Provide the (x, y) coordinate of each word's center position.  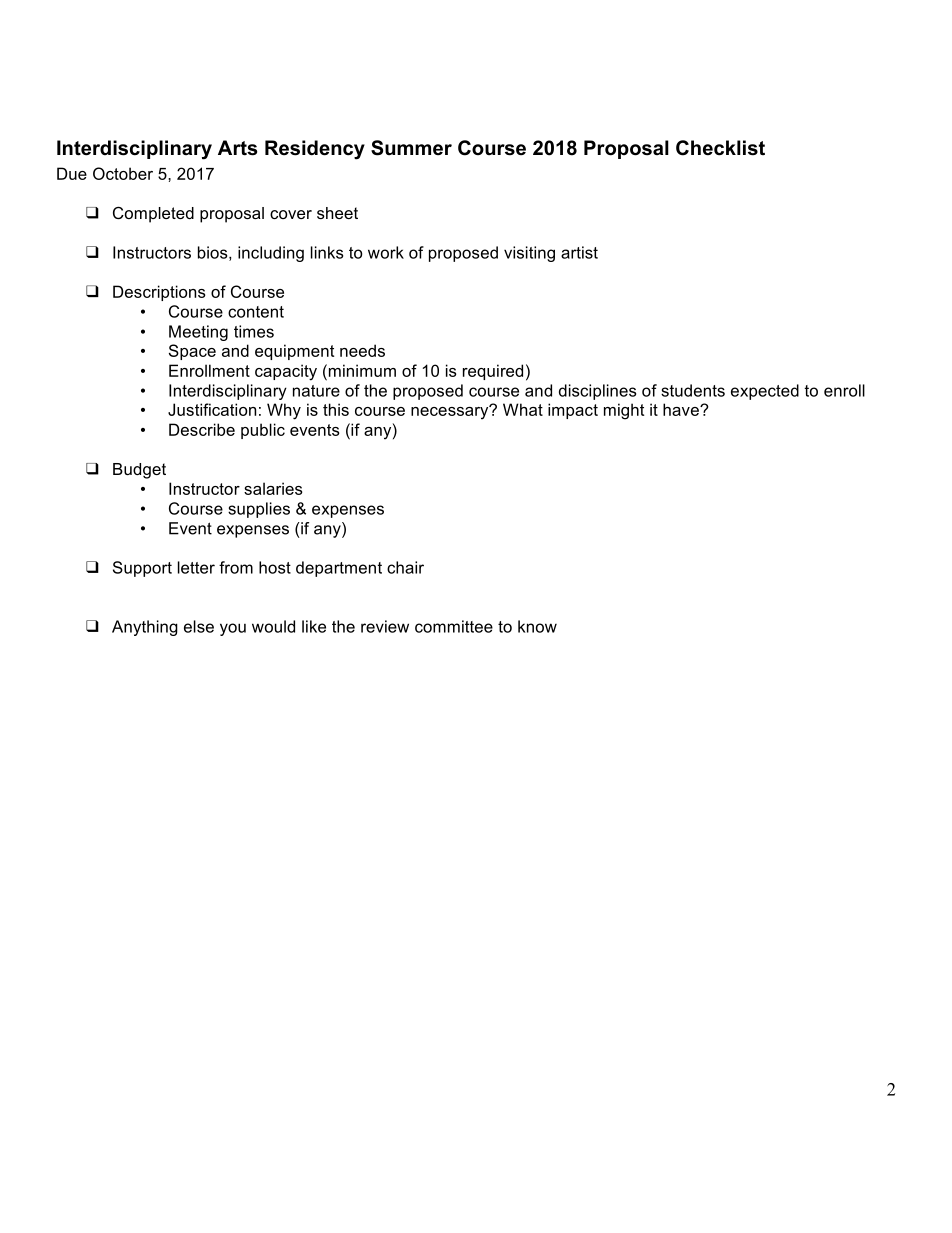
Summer (411, 148)
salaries (273, 488)
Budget (139, 471)
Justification (212, 409)
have (682, 409)
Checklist (720, 148)
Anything (145, 628)
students (693, 390)
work (386, 252)
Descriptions (159, 293)
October (123, 173)
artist (579, 252)
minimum (361, 370)
